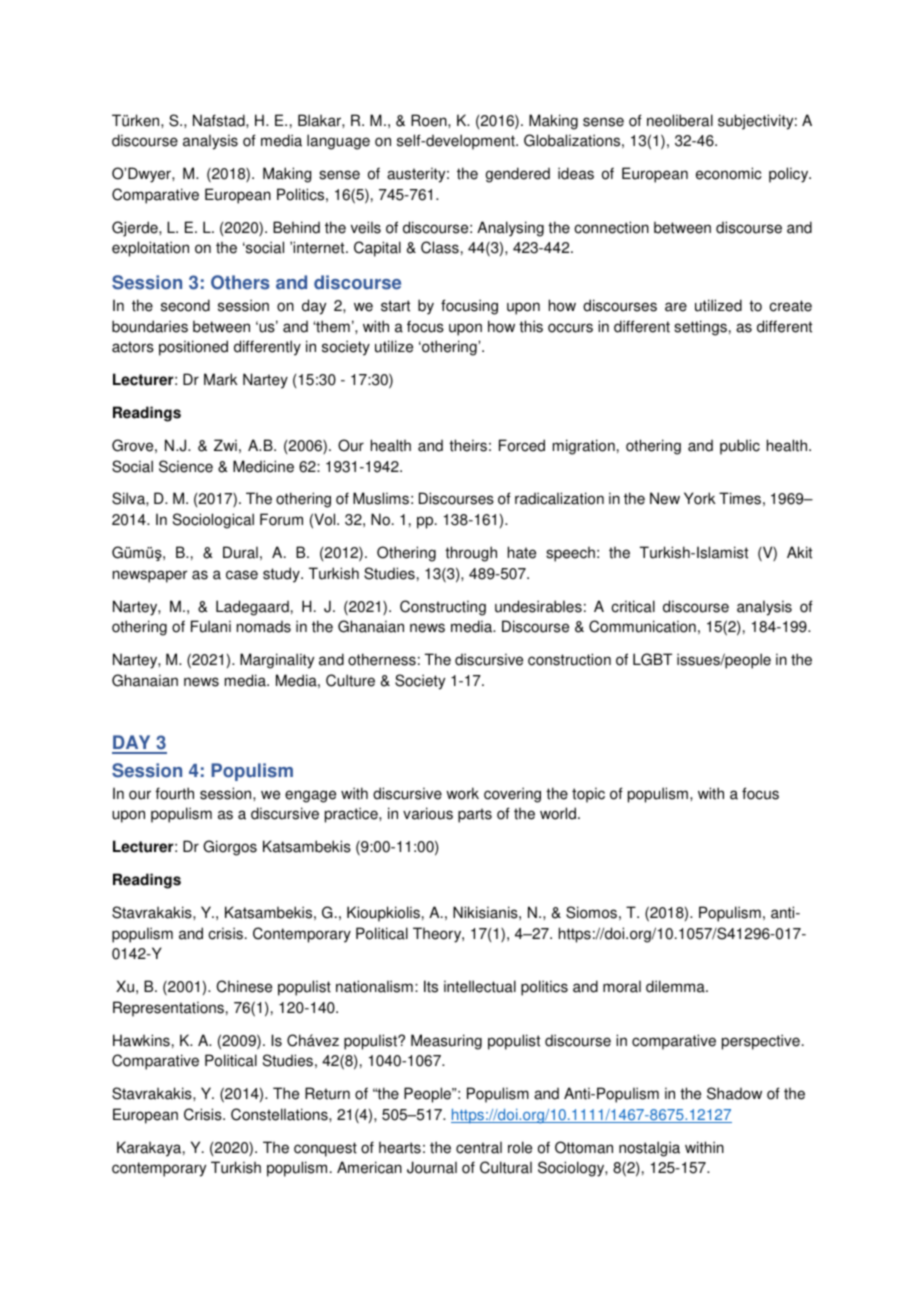 Image resolution: width=924 pixels, height=1308 pixels. What do you see at coordinates (700, 498) in the document?
I see `York` at bounding box center [700, 498].
